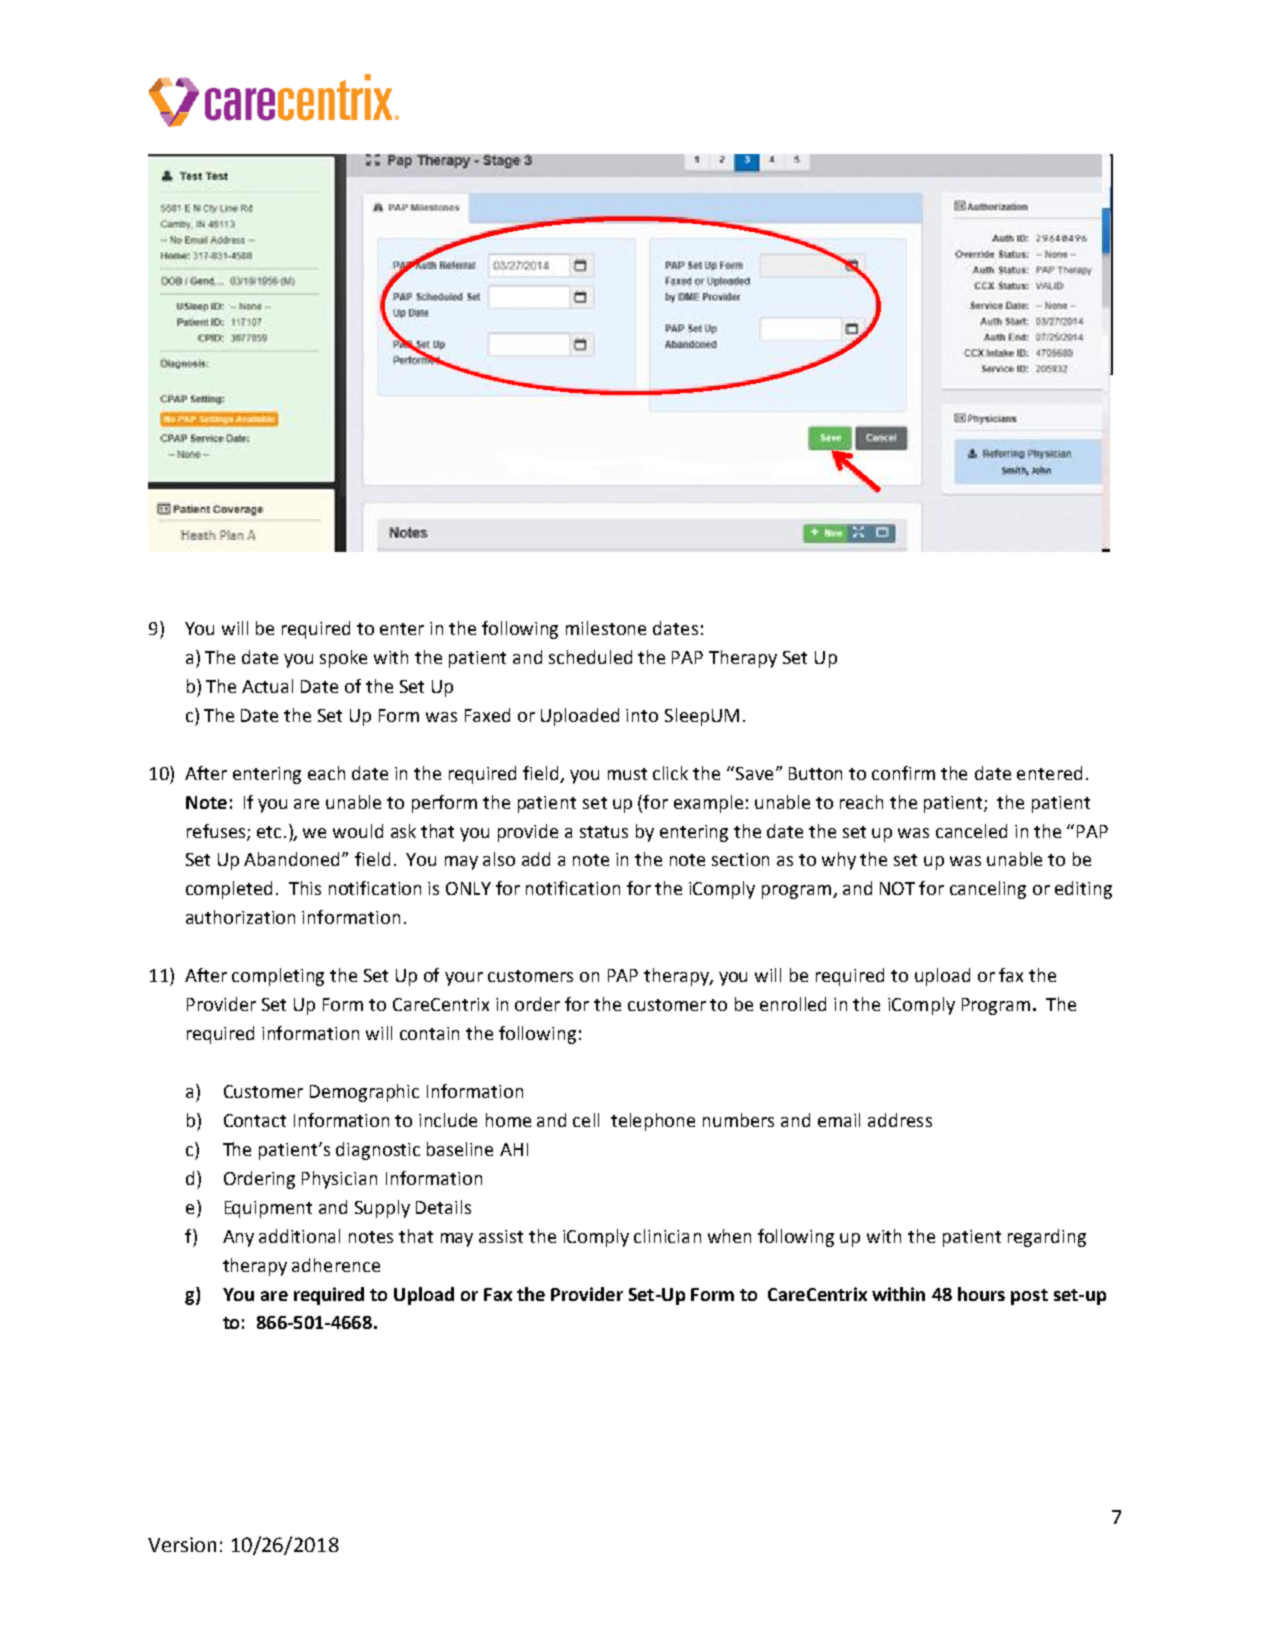 This document has width=1261, height=1632. What do you see at coordinates (182, 1544) in the document?
I see `Version` at bounding box center [182, 1544].
